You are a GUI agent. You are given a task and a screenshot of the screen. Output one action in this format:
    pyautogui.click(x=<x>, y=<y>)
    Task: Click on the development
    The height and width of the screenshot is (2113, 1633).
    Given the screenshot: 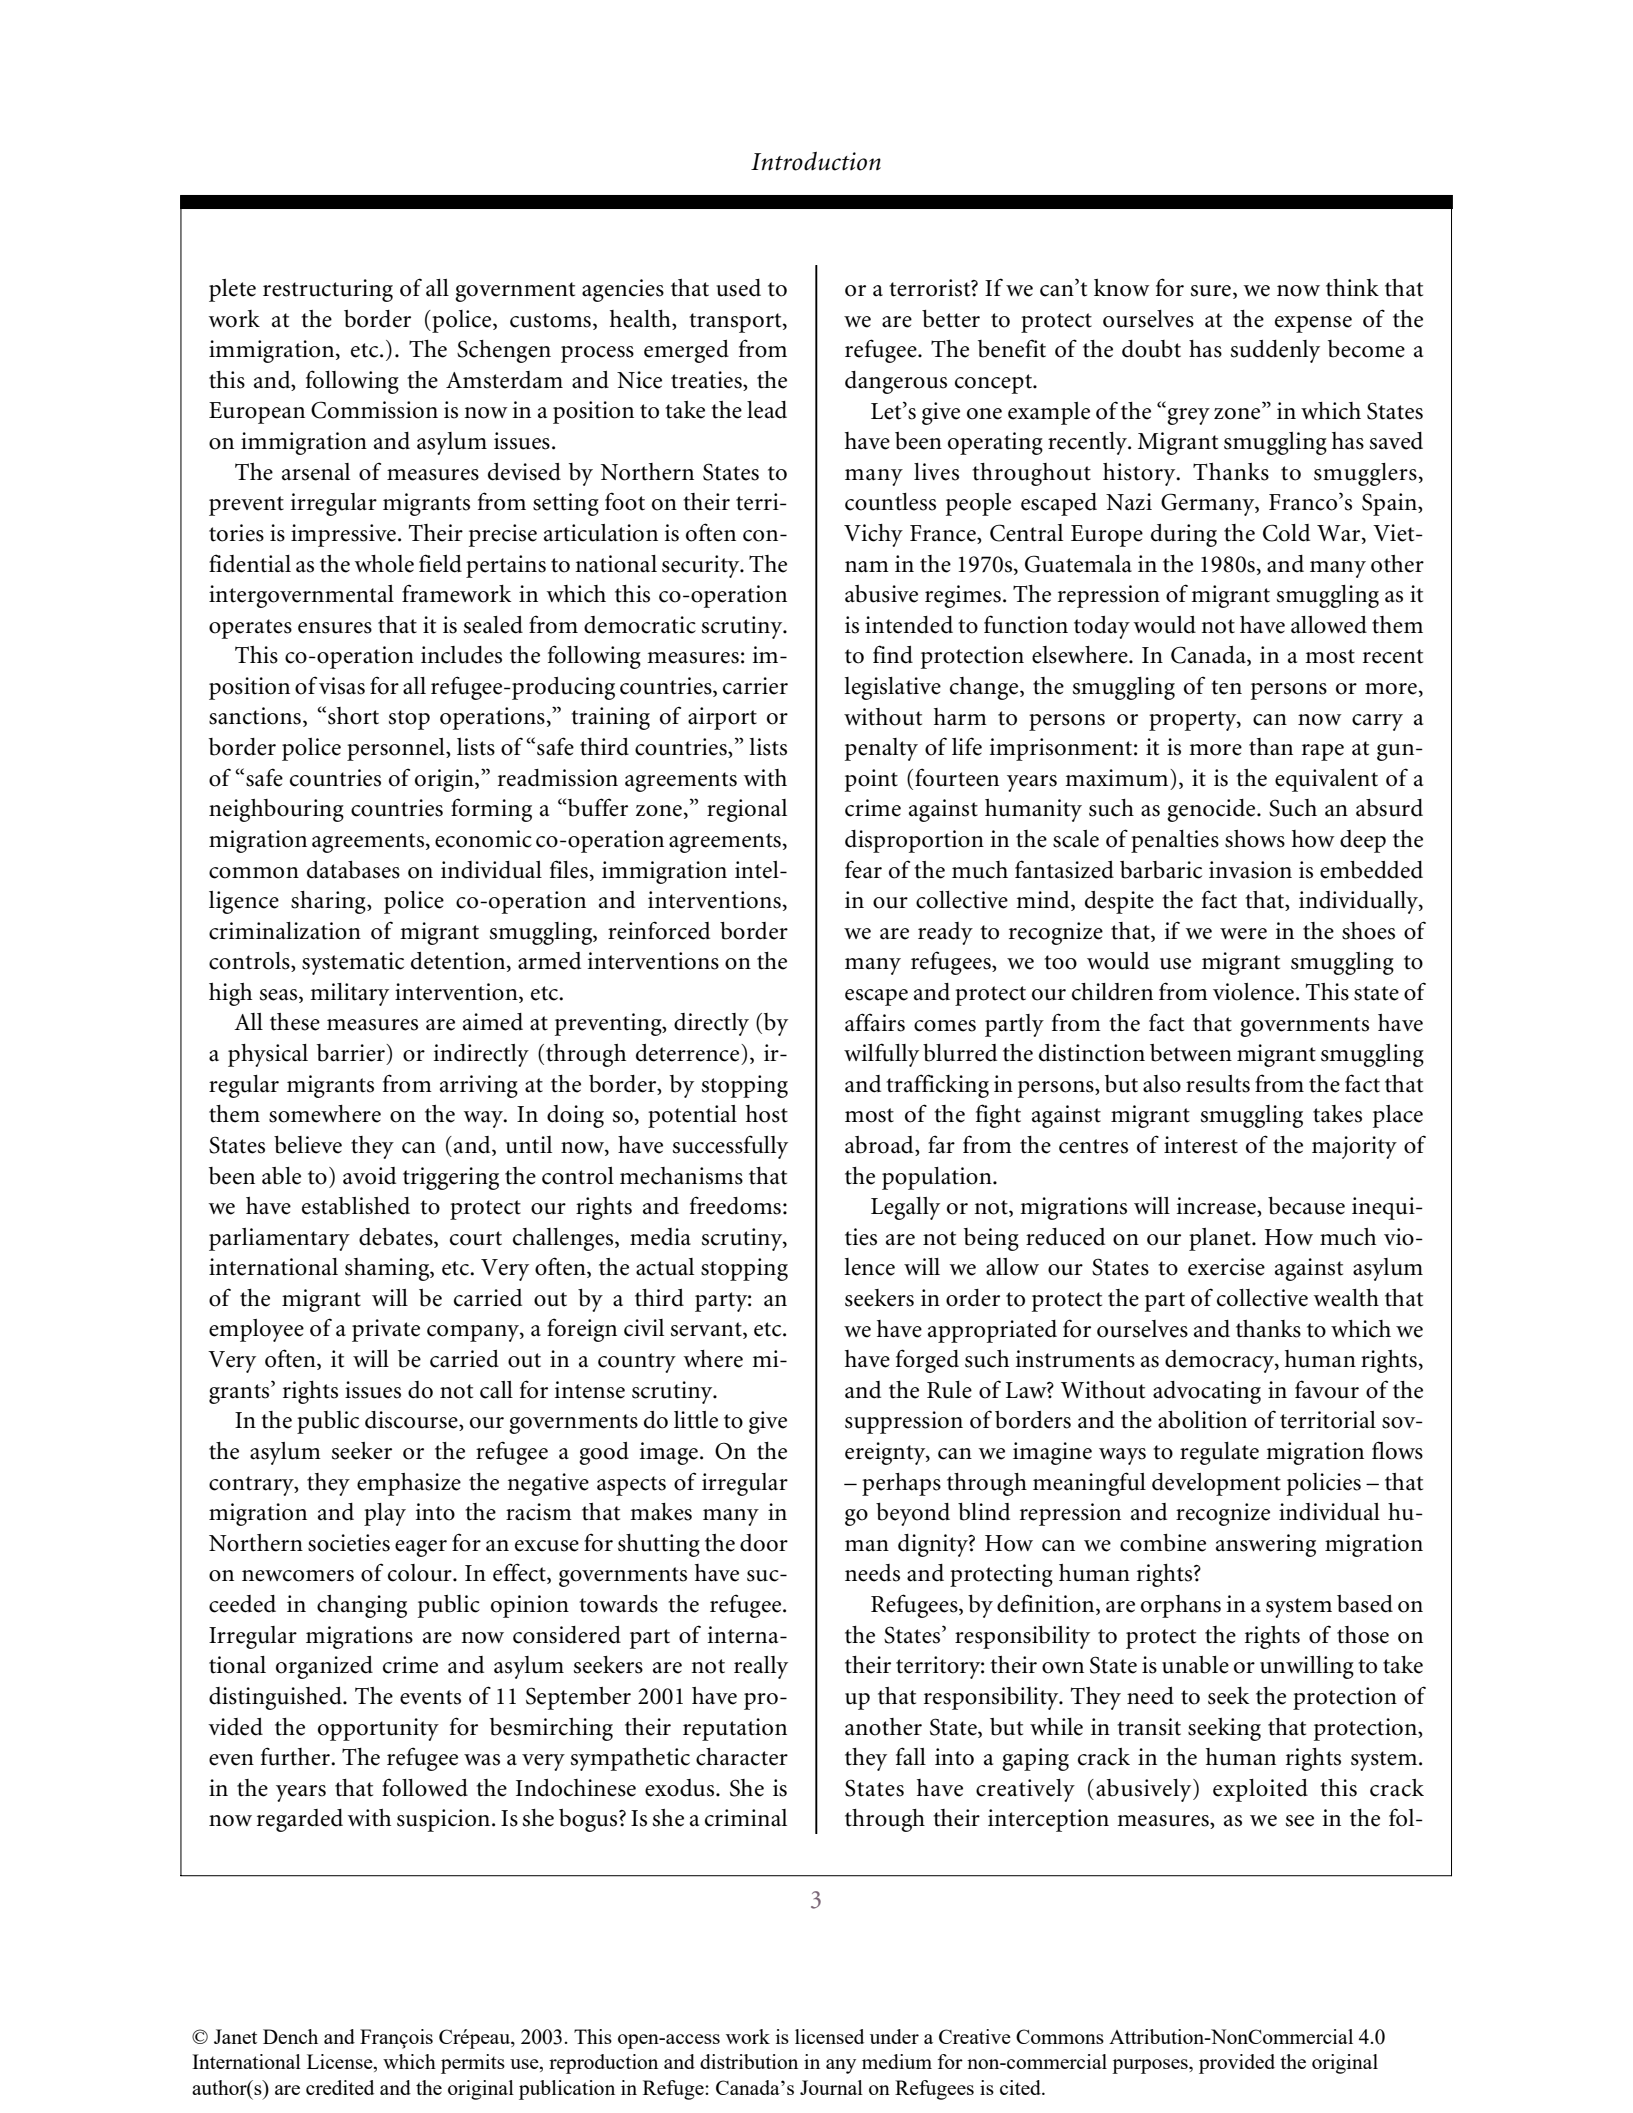 What is the action you would take?
    pyautogui.click(x=1216, y=1484)
